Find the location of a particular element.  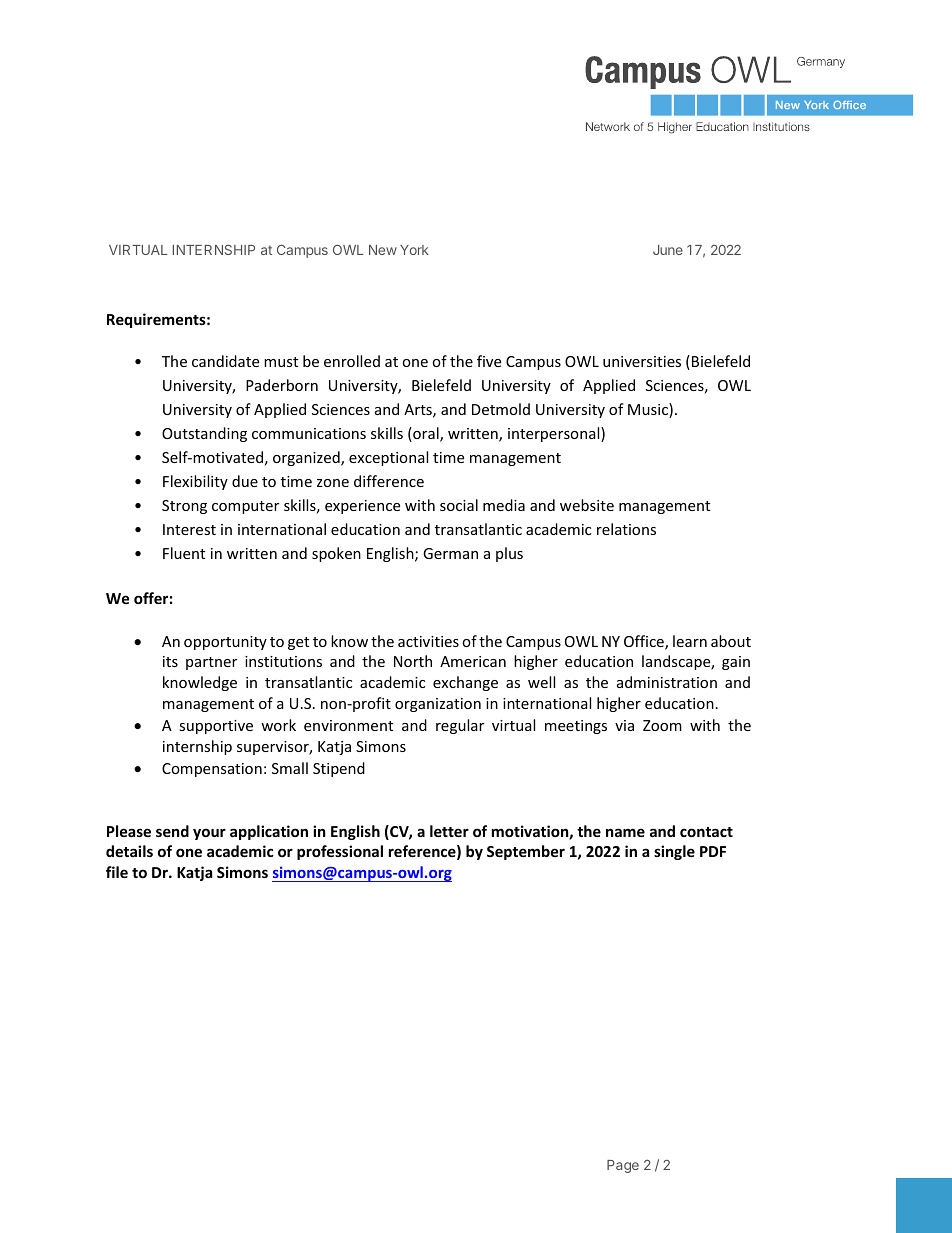

file is located at coordinates (117, 872).
